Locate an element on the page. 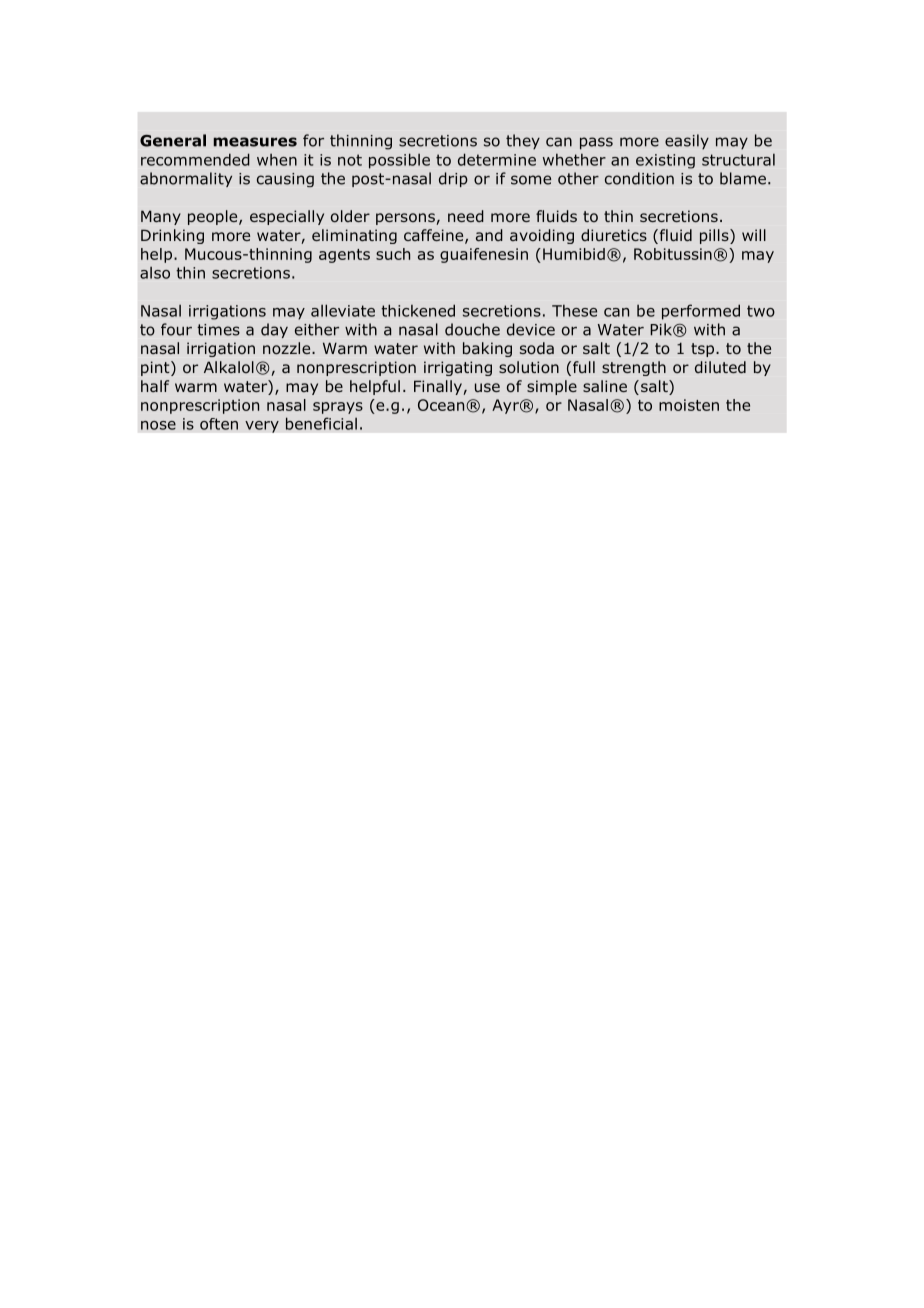  Drinking is located at coordinates (172, 236).
